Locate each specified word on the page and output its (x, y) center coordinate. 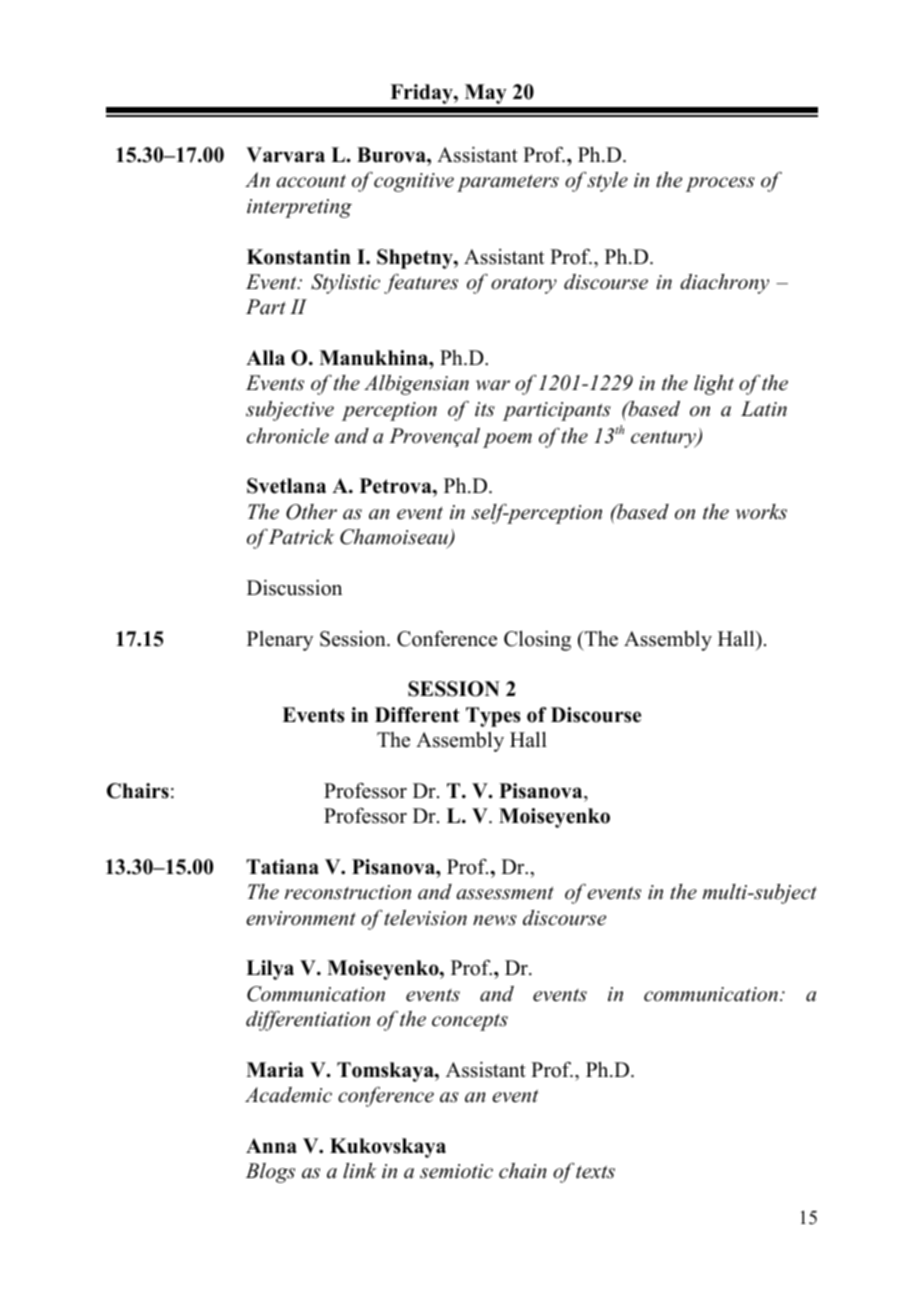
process (720, 184)
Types (493, 717)
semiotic (456, 1171)
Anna (271, 1145)
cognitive (414, 182)
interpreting (299, 208)
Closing (537, 641)
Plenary (280, 641)
